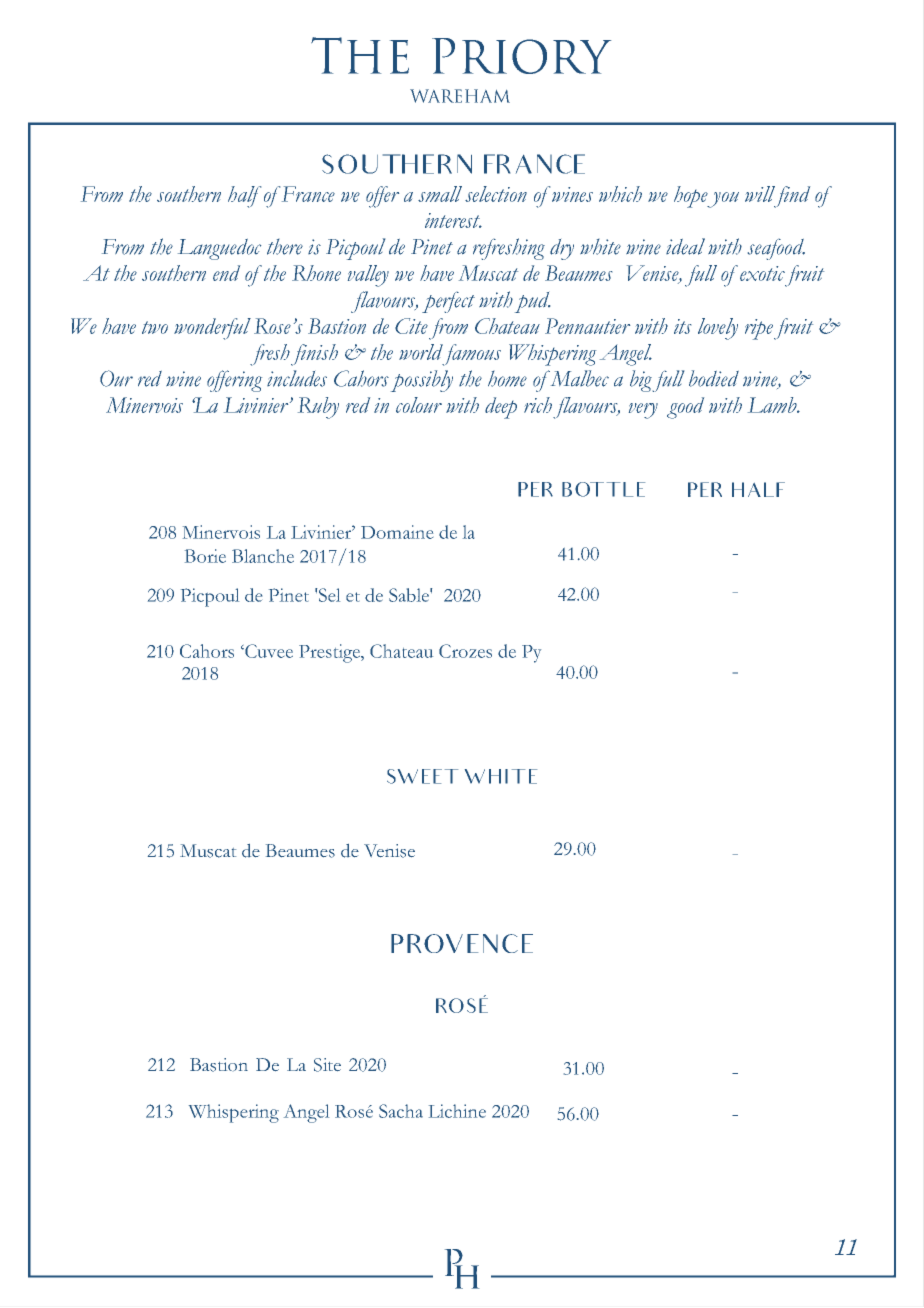 The width and height of the document is (924, 1308). What do you see at coordinates (462, 943) in the document?
I see `PROVENCE` at bounding box center [462, 943].
